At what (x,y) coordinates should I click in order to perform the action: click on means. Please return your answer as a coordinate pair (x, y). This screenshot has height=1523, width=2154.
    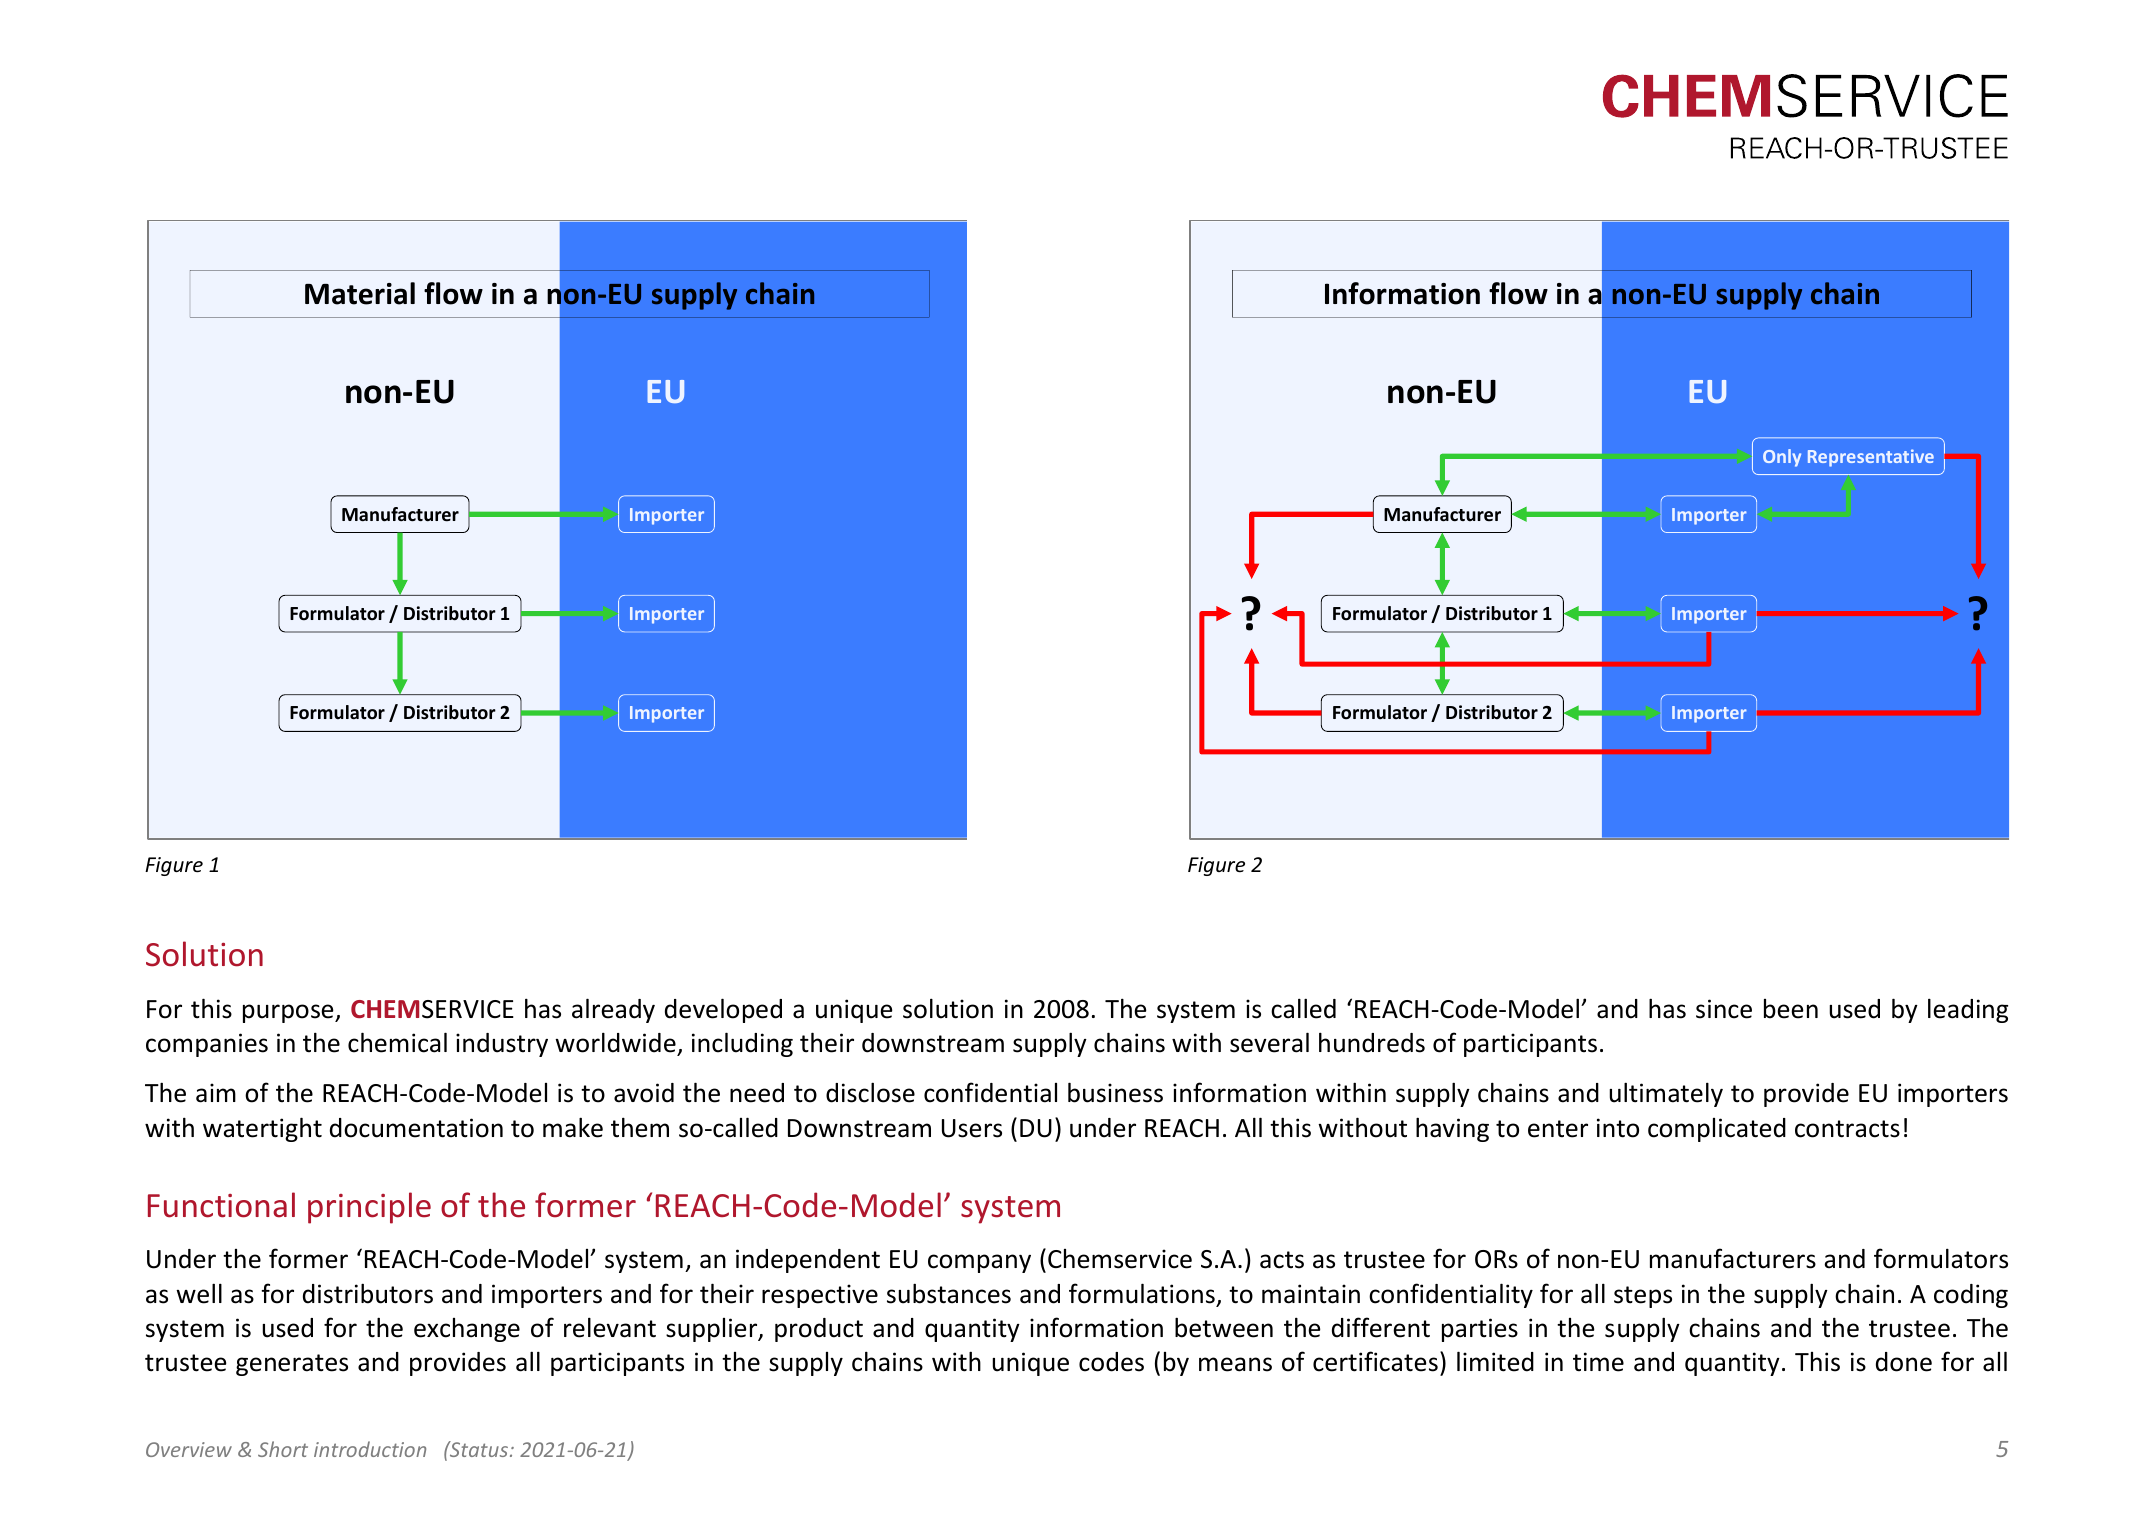
    Looking at the image, I should click on (1235, 1364).
